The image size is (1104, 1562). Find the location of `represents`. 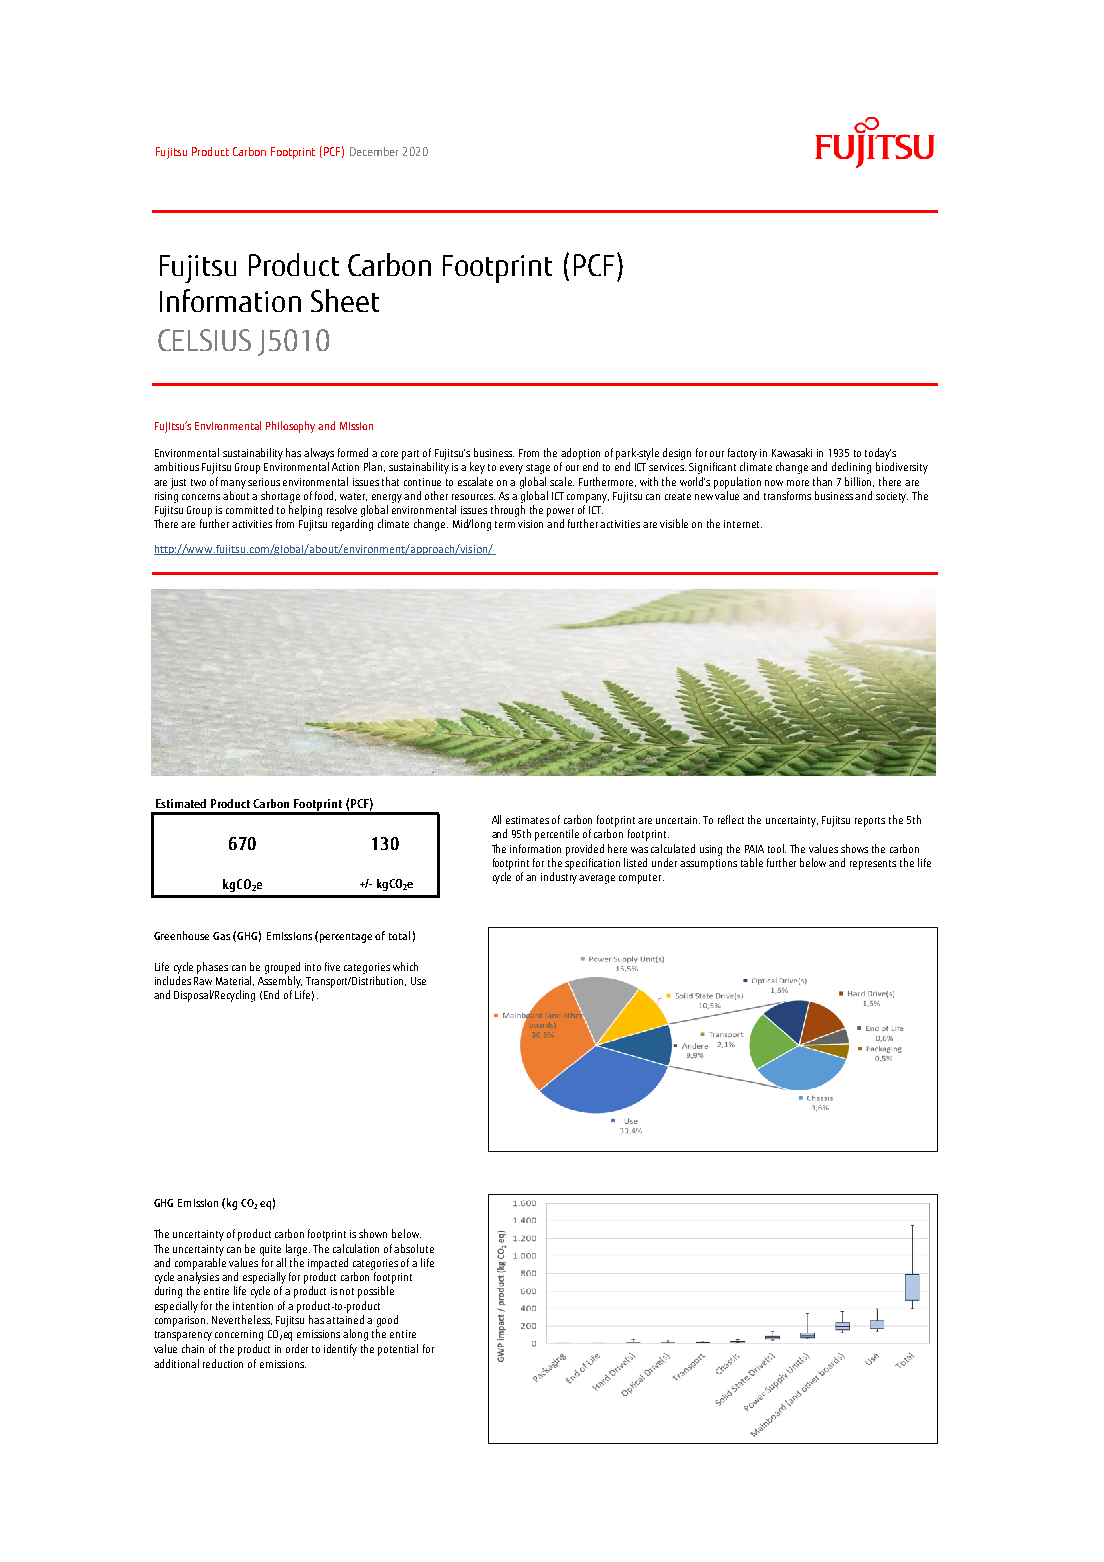

represents is located at coordinates (873, 865).
